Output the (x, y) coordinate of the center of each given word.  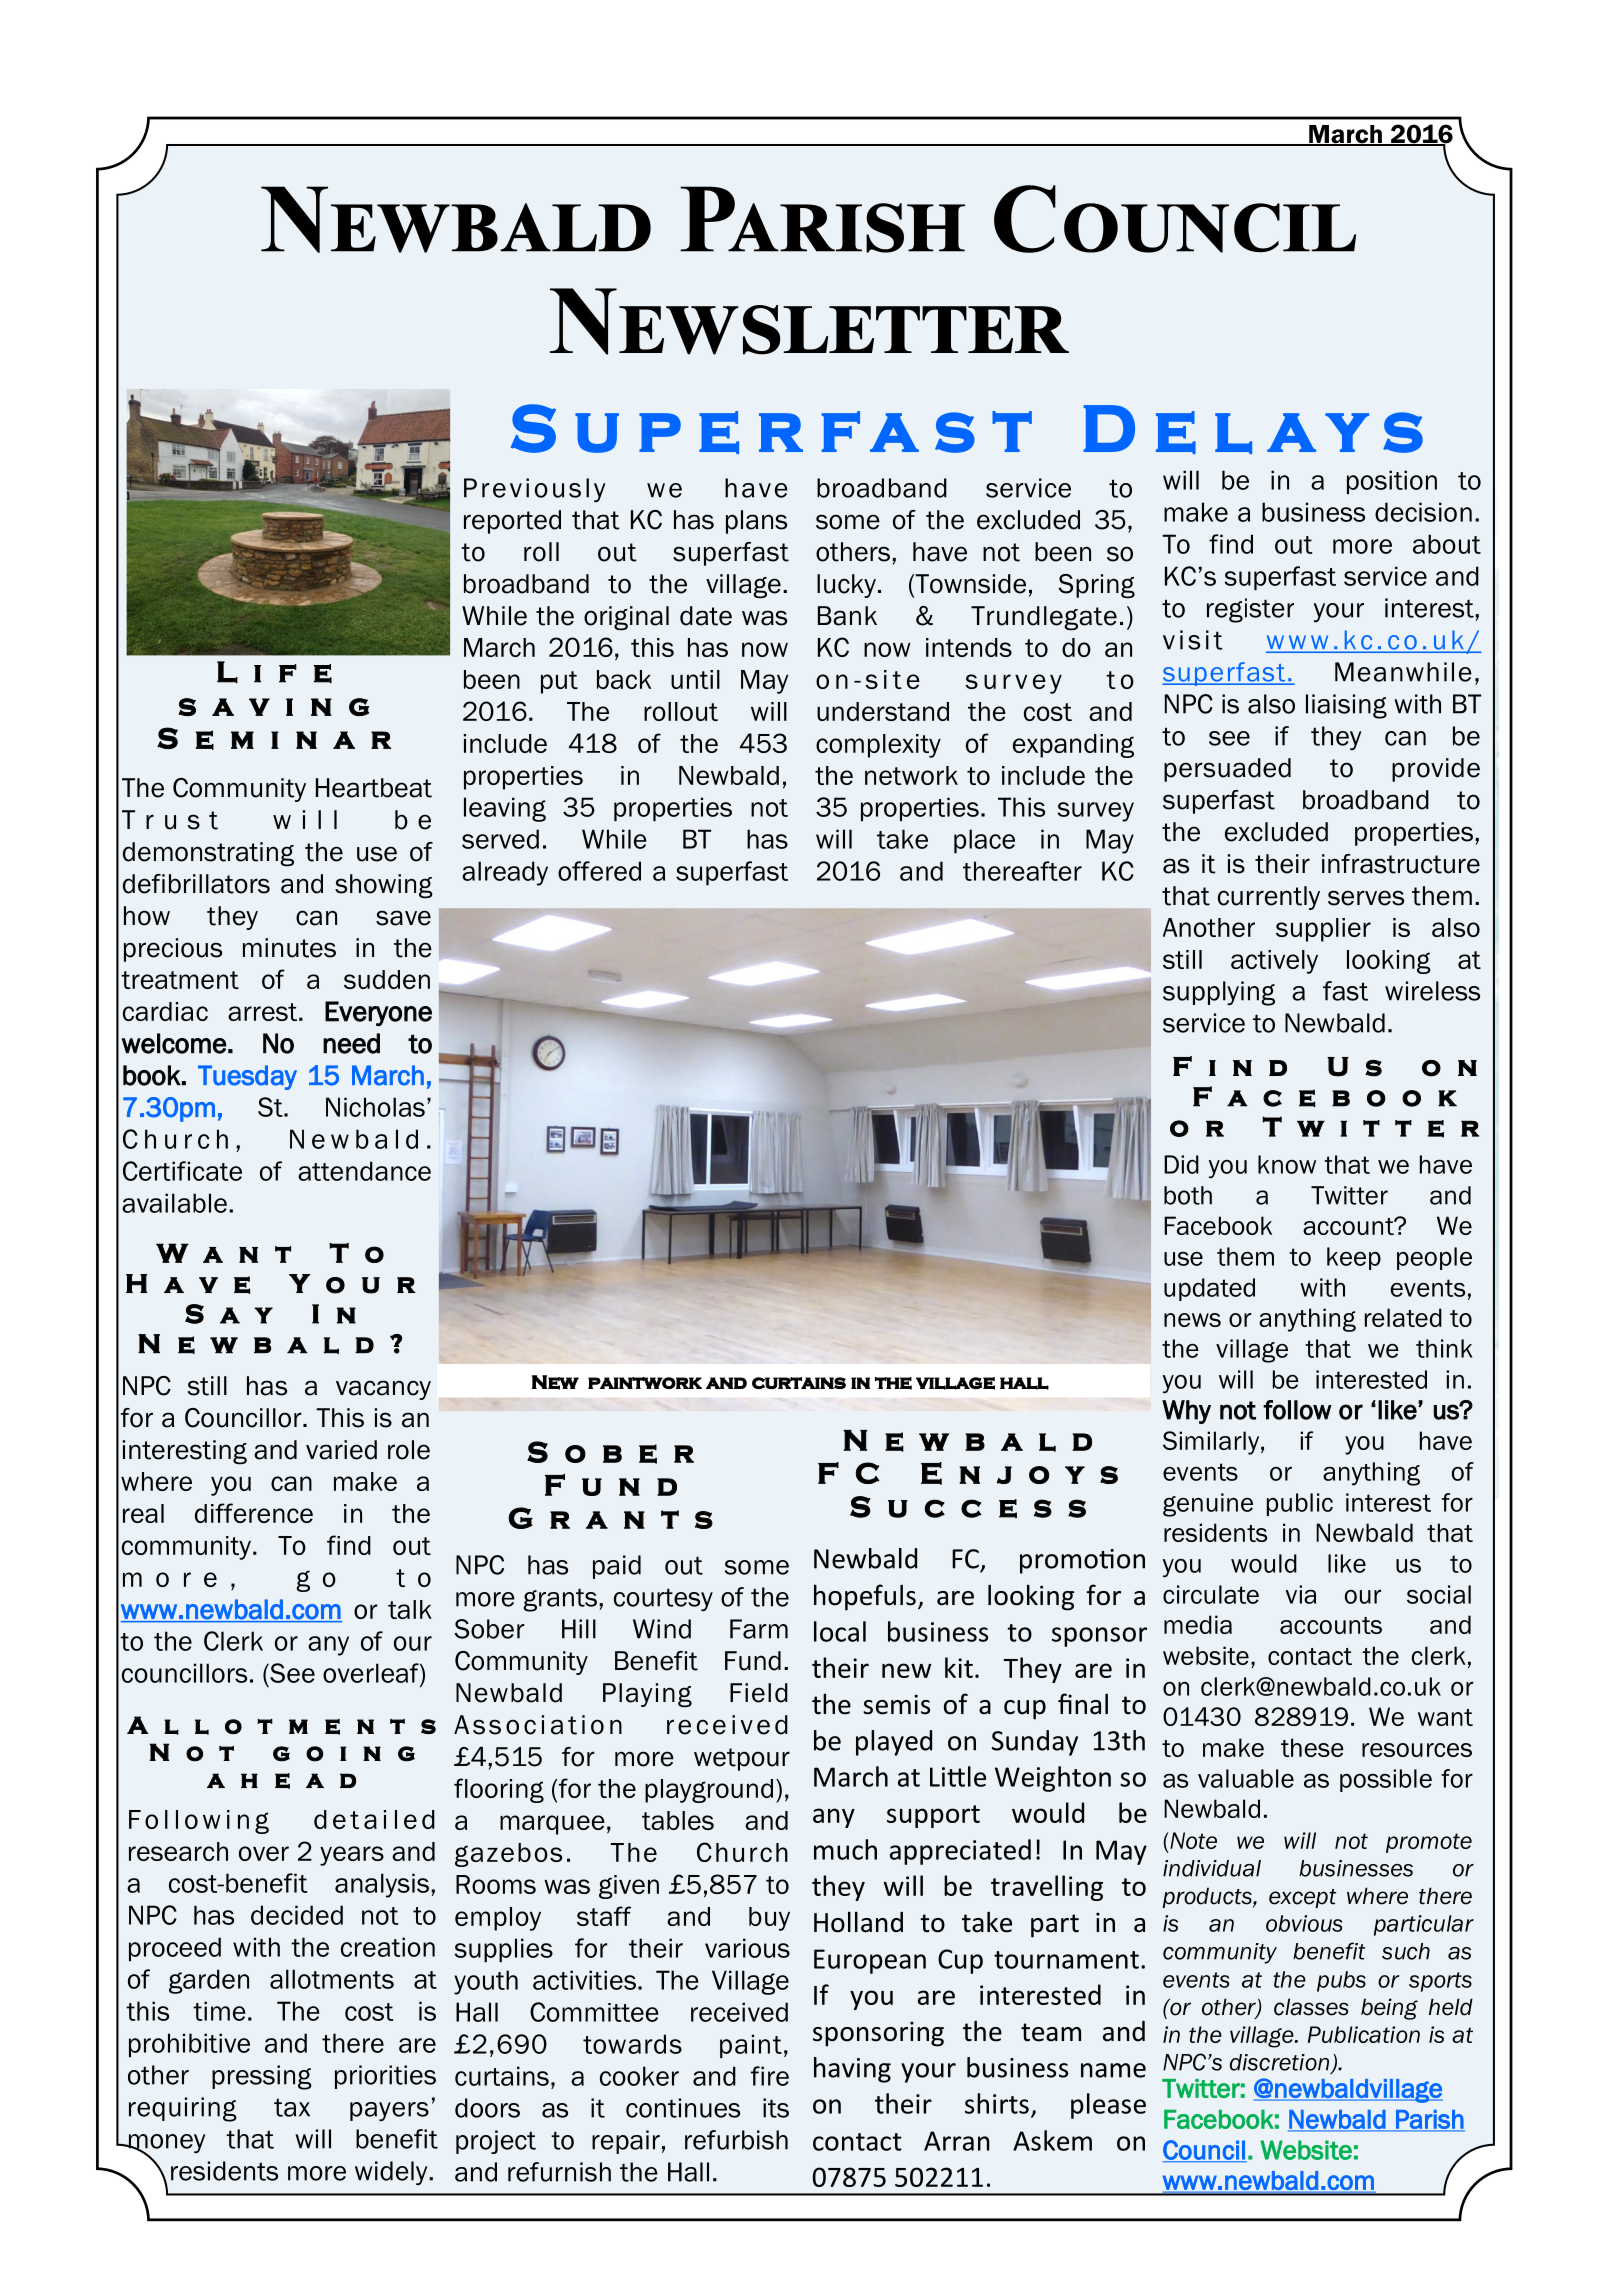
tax (292, 2107)
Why (1186, 1412)
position (1392, 482)
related (1403, 1317)
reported (512, 522)
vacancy (383, 1390)
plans (756, 522)
